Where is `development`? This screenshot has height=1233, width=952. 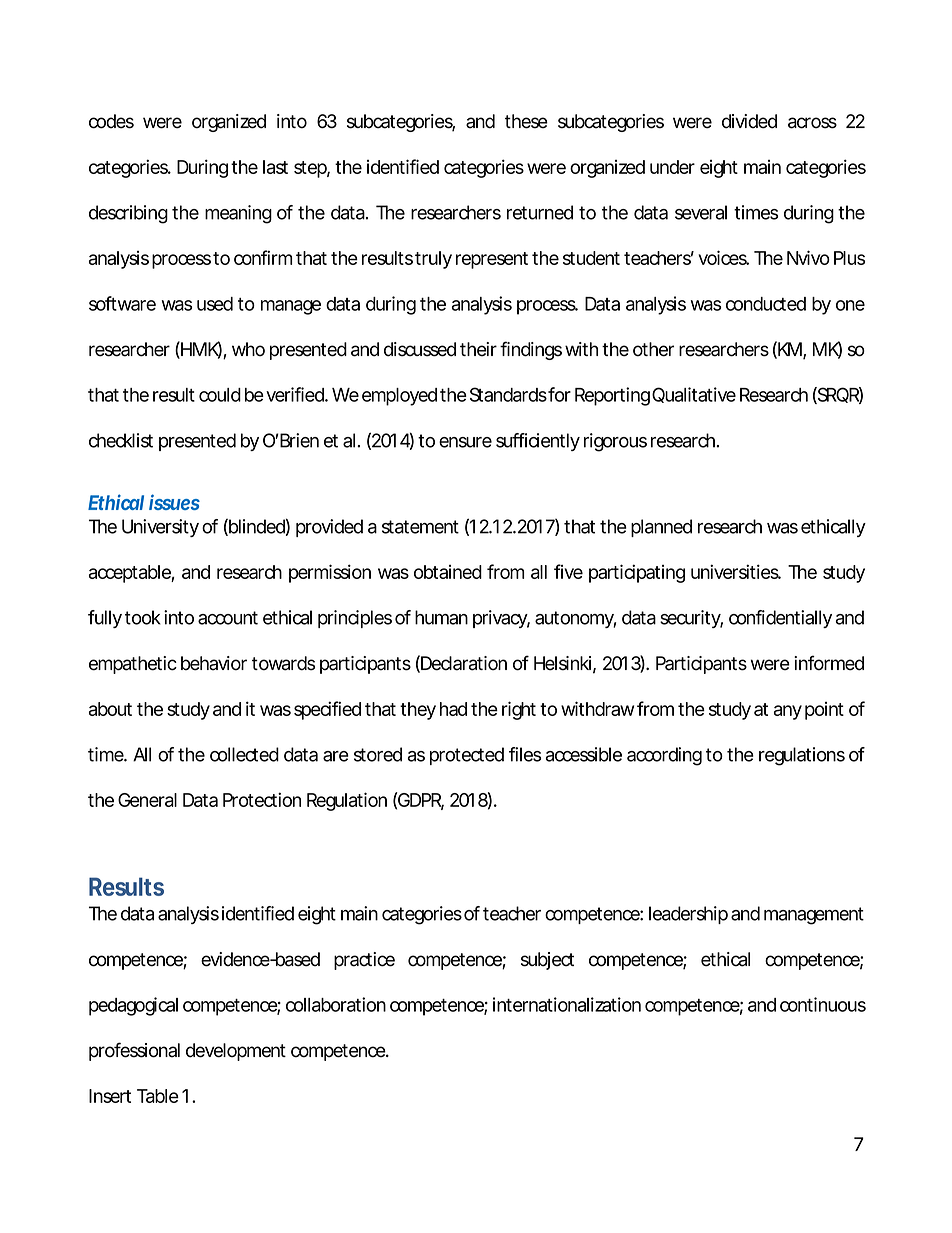
development is located at coordinates (236, 1052).
